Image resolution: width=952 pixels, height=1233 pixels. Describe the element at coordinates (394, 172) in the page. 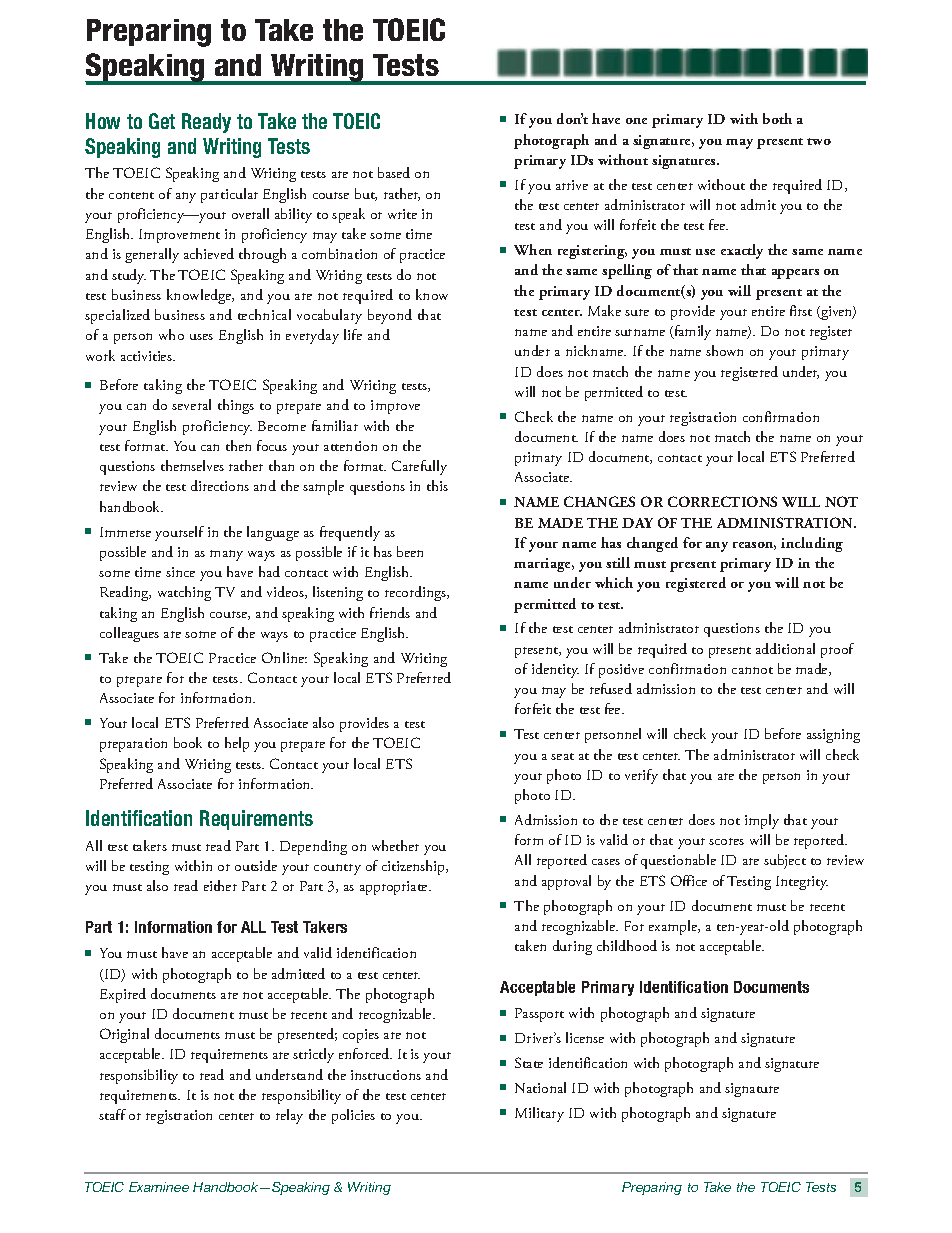

I see `based` at that location.
